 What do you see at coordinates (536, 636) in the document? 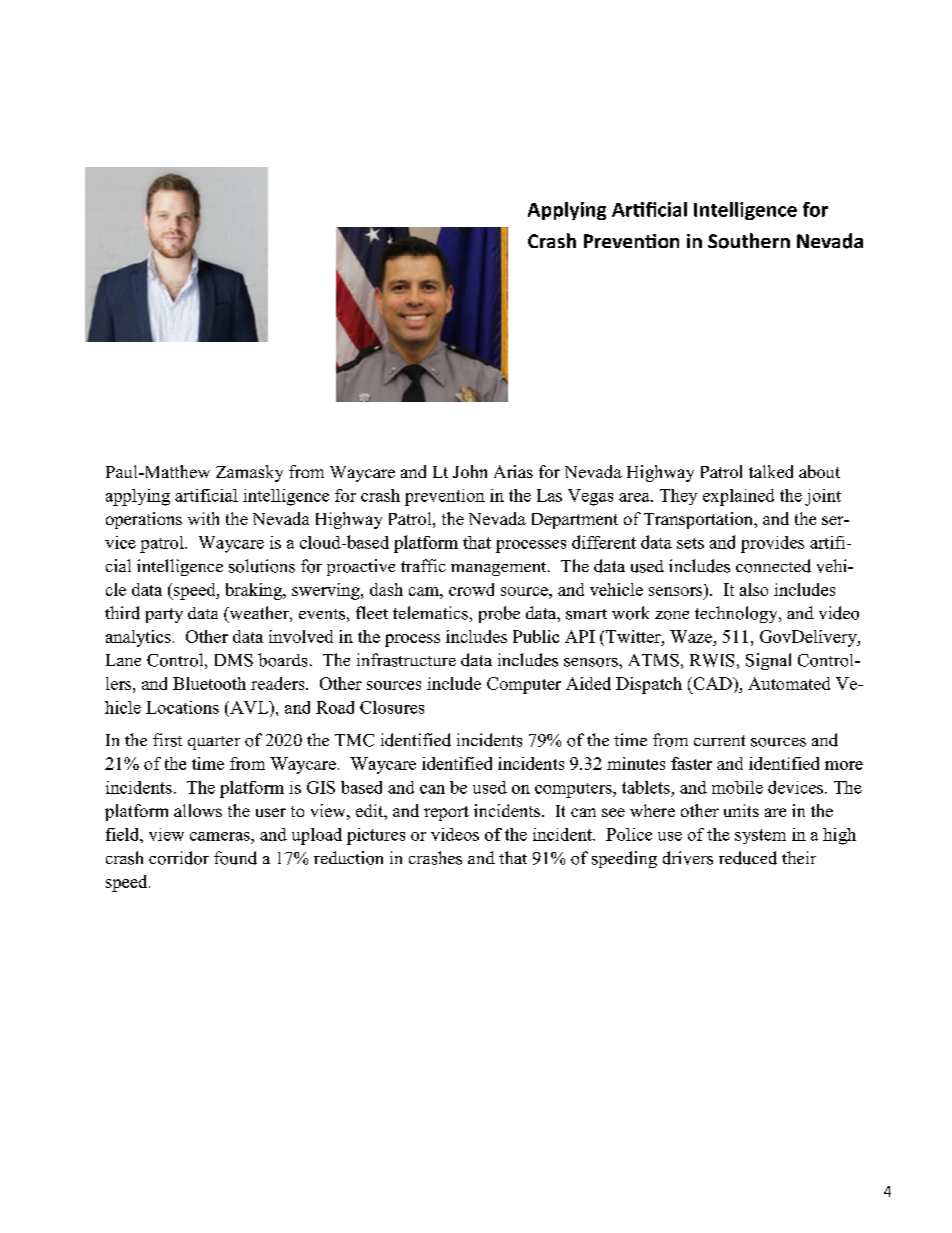
I see `Public` at bounding box center [536, 636].
